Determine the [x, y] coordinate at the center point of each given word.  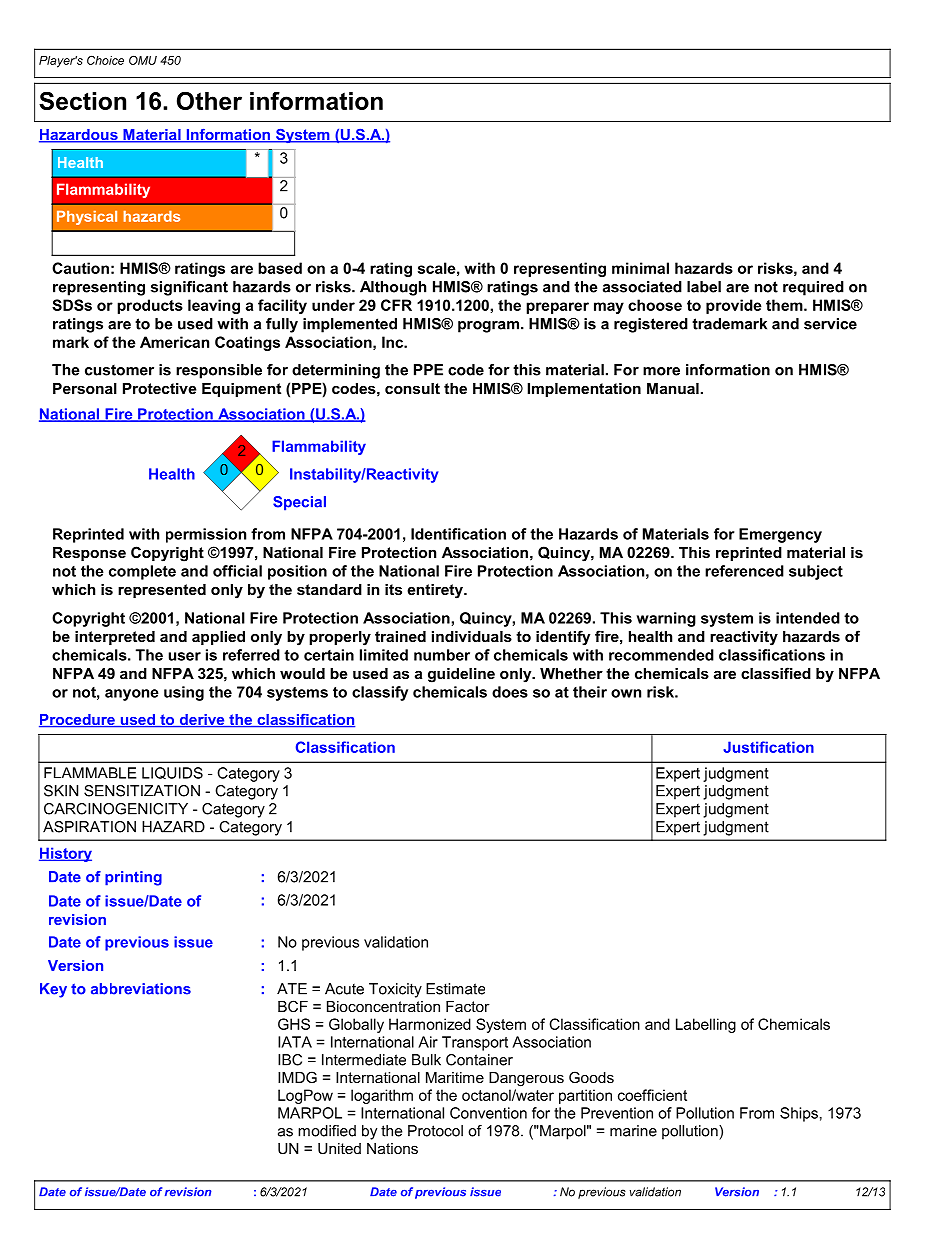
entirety [436, 591]
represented [162, 591]
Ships [799, 1114]
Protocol [435, 1131]
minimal [640, 268]
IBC [290, 1060]
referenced [744, 571]
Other [209, 100]
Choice [105, 60]
